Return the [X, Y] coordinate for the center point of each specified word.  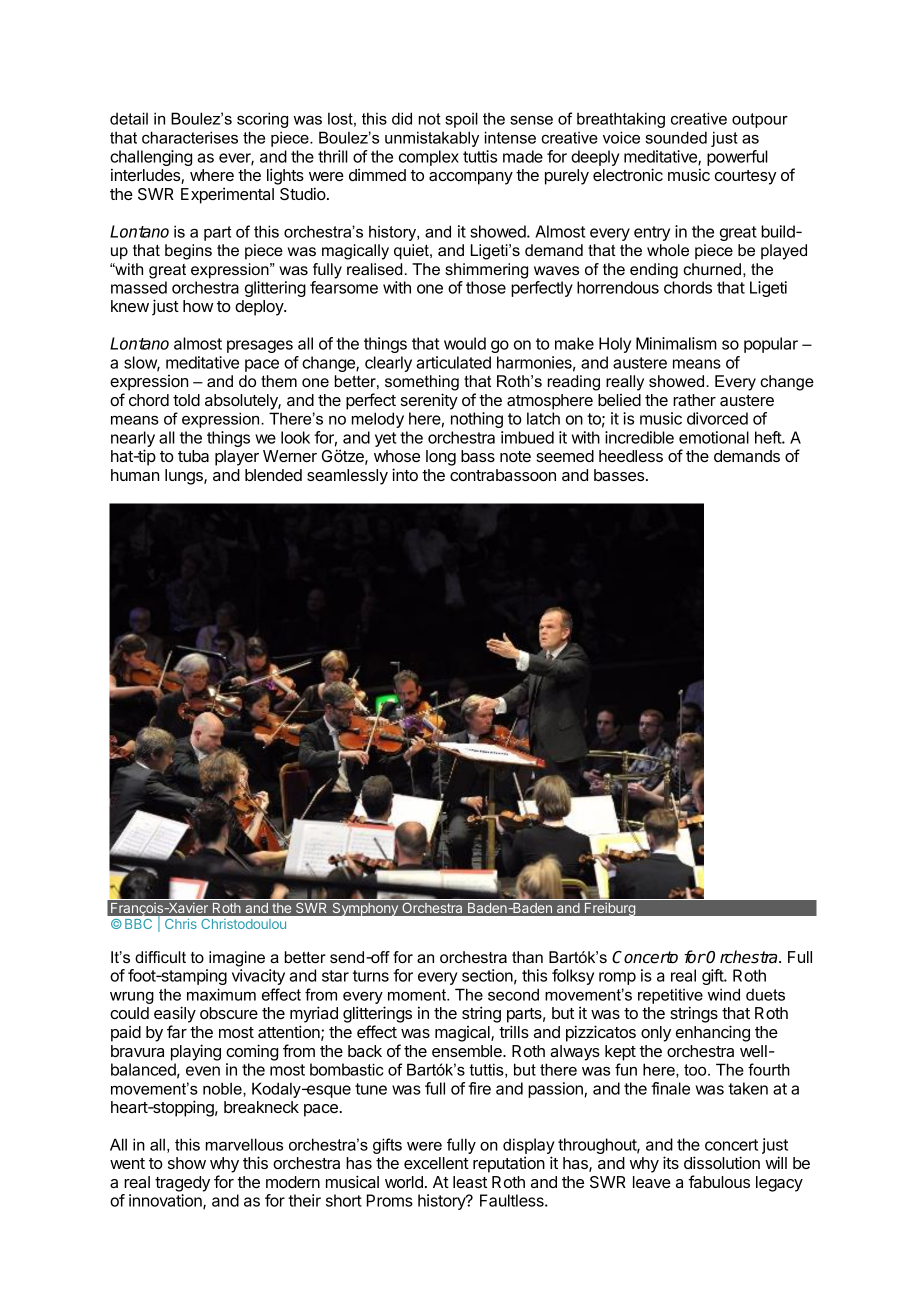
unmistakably [432, 139]
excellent [436, 1163]
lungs [185, 477]
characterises [190, 137]
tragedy [182, 1184]
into [405, 474]
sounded [676, 137]
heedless [631, 456]
